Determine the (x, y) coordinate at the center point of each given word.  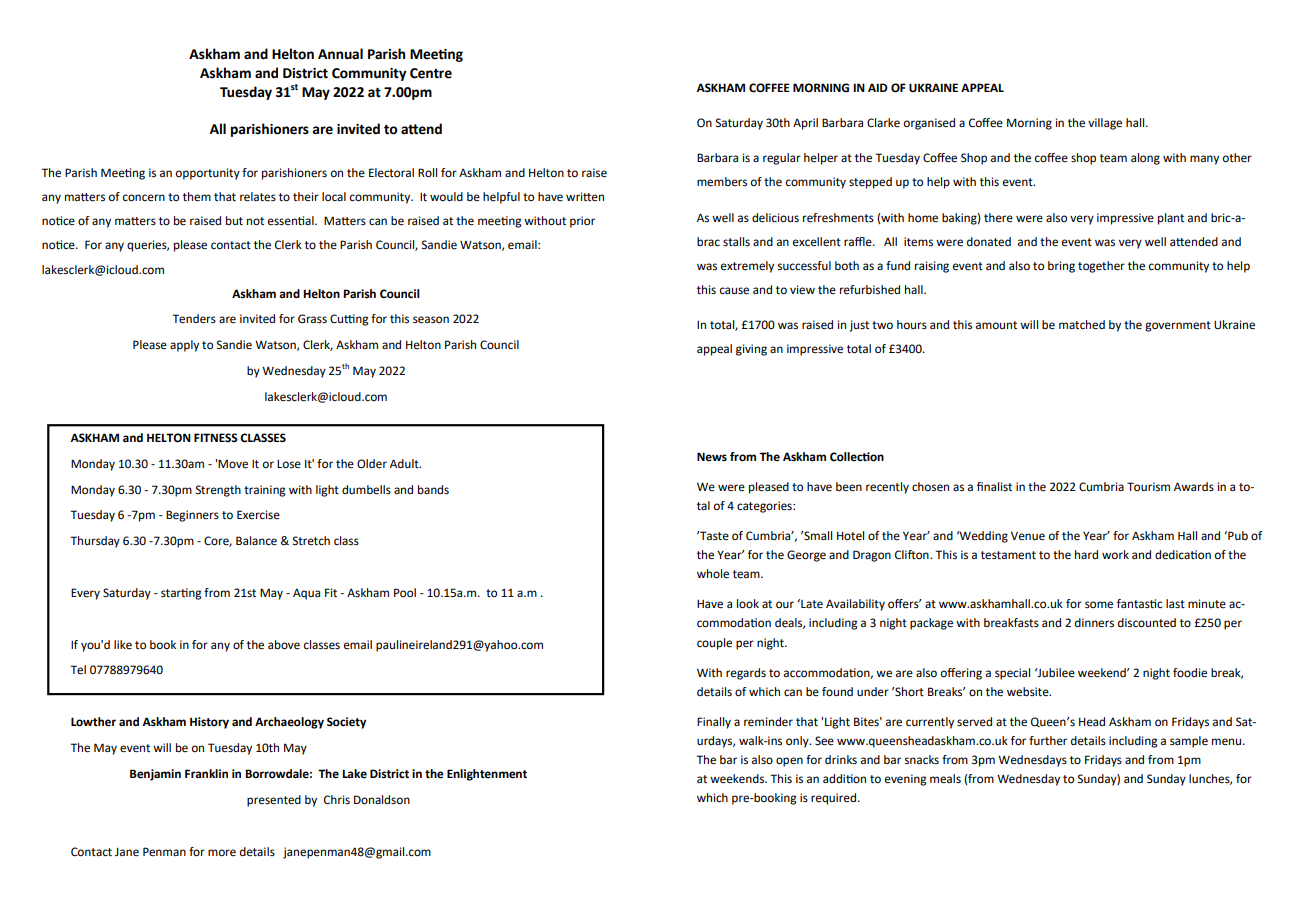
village (1105, 124)
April (805, 124)
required (833, 799)
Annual (340, 54)
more (222, 853)
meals (945, 779)
